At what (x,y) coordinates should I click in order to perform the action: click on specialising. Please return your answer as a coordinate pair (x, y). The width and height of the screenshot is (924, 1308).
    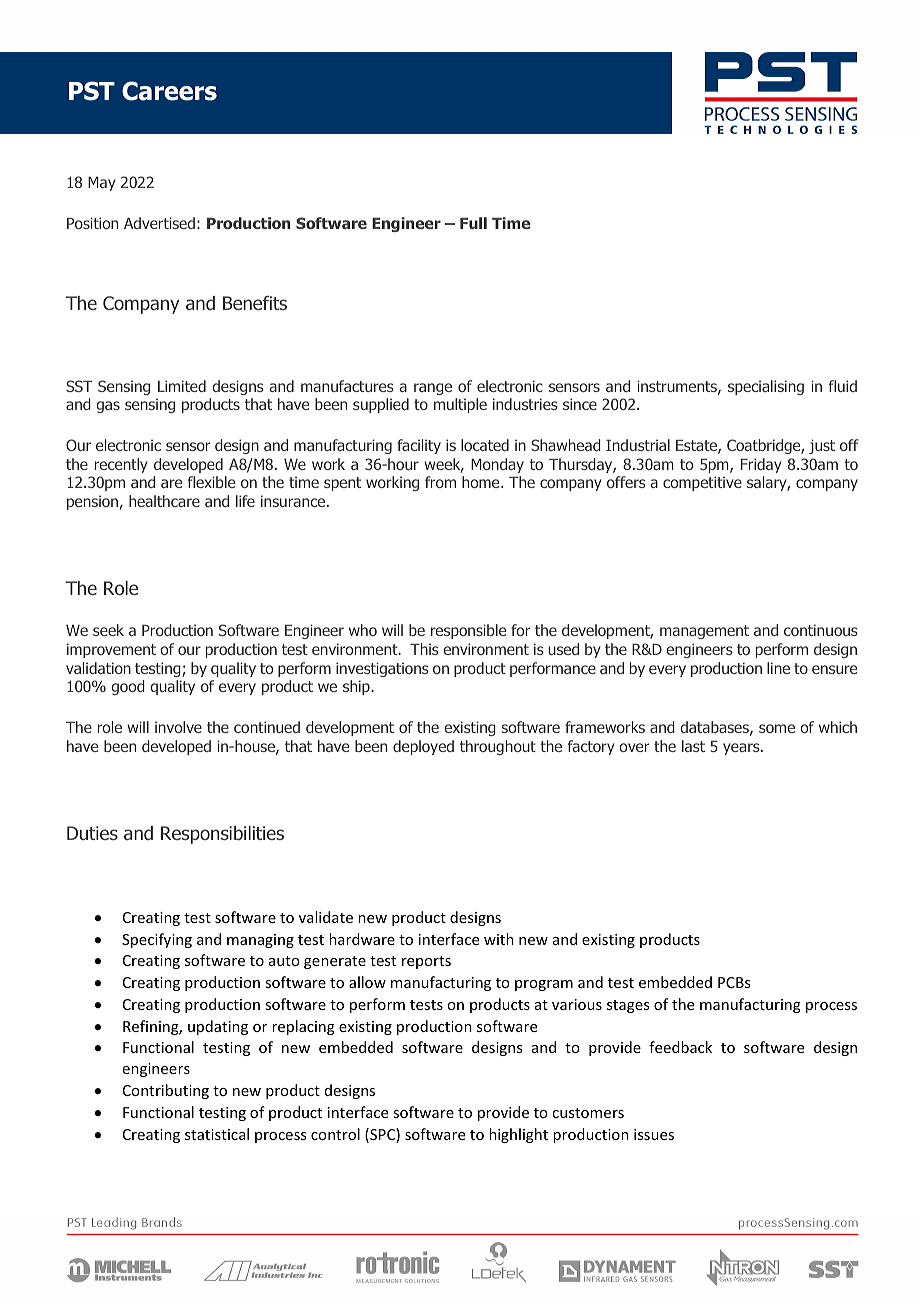
    Looking at the image, I should click on (766, 387).
